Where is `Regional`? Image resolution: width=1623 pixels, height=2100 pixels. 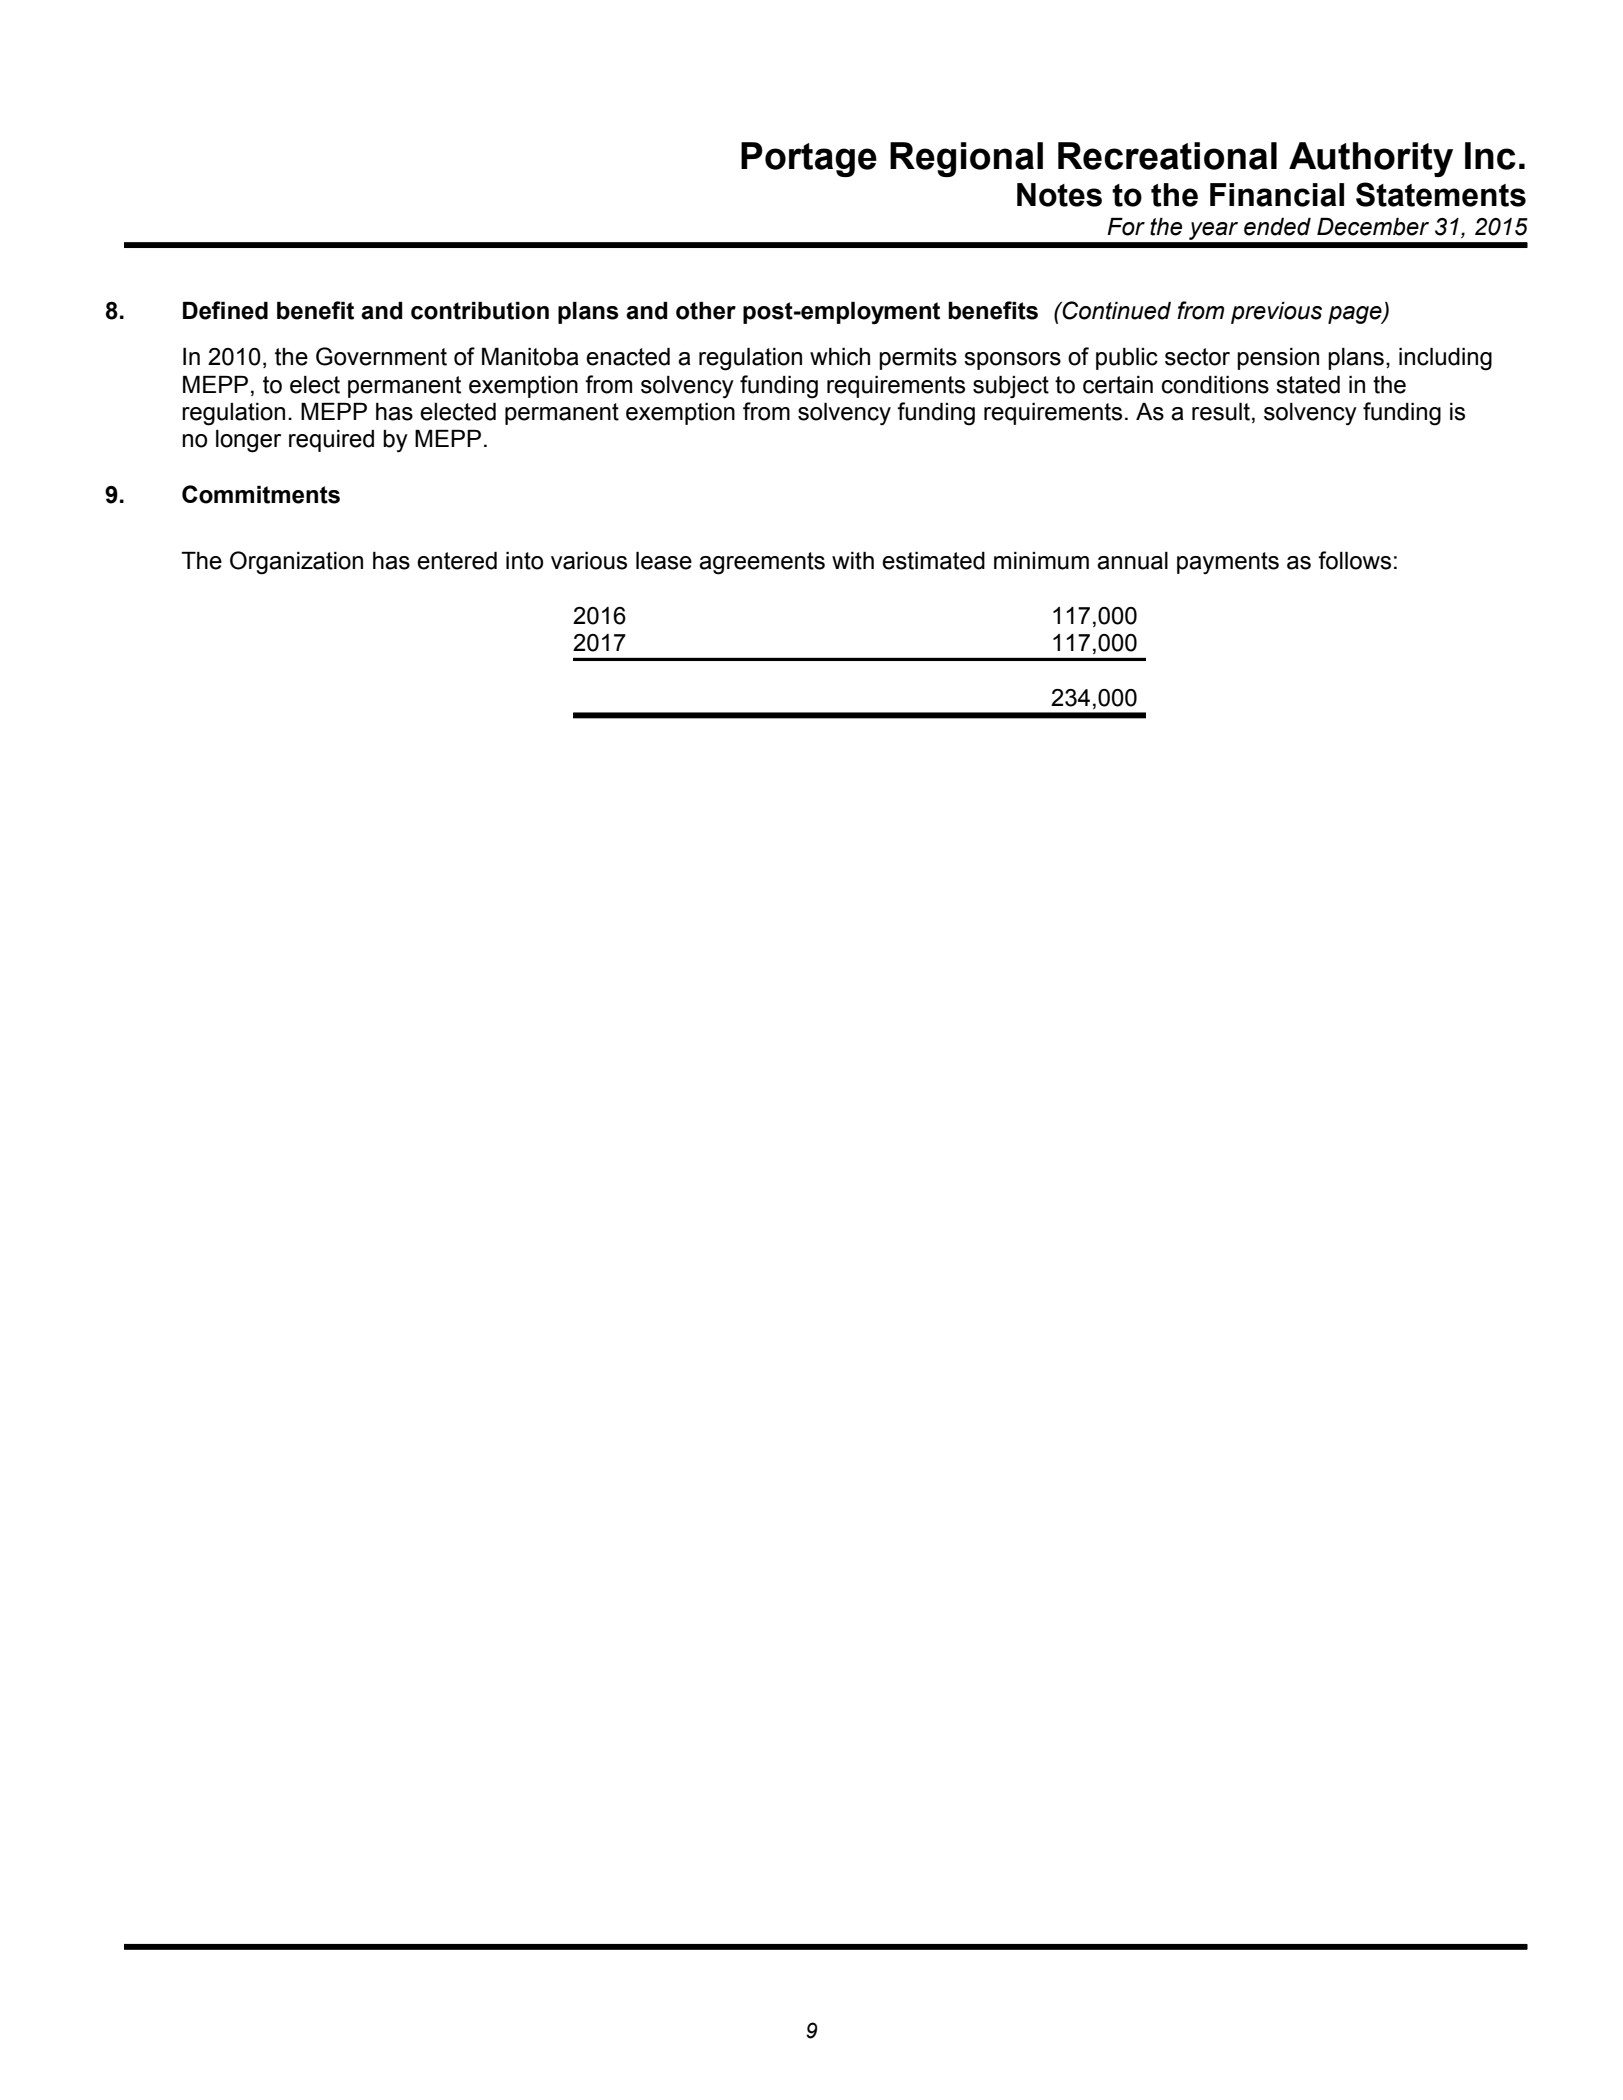
Regional is located at coordinates (966, 159).
